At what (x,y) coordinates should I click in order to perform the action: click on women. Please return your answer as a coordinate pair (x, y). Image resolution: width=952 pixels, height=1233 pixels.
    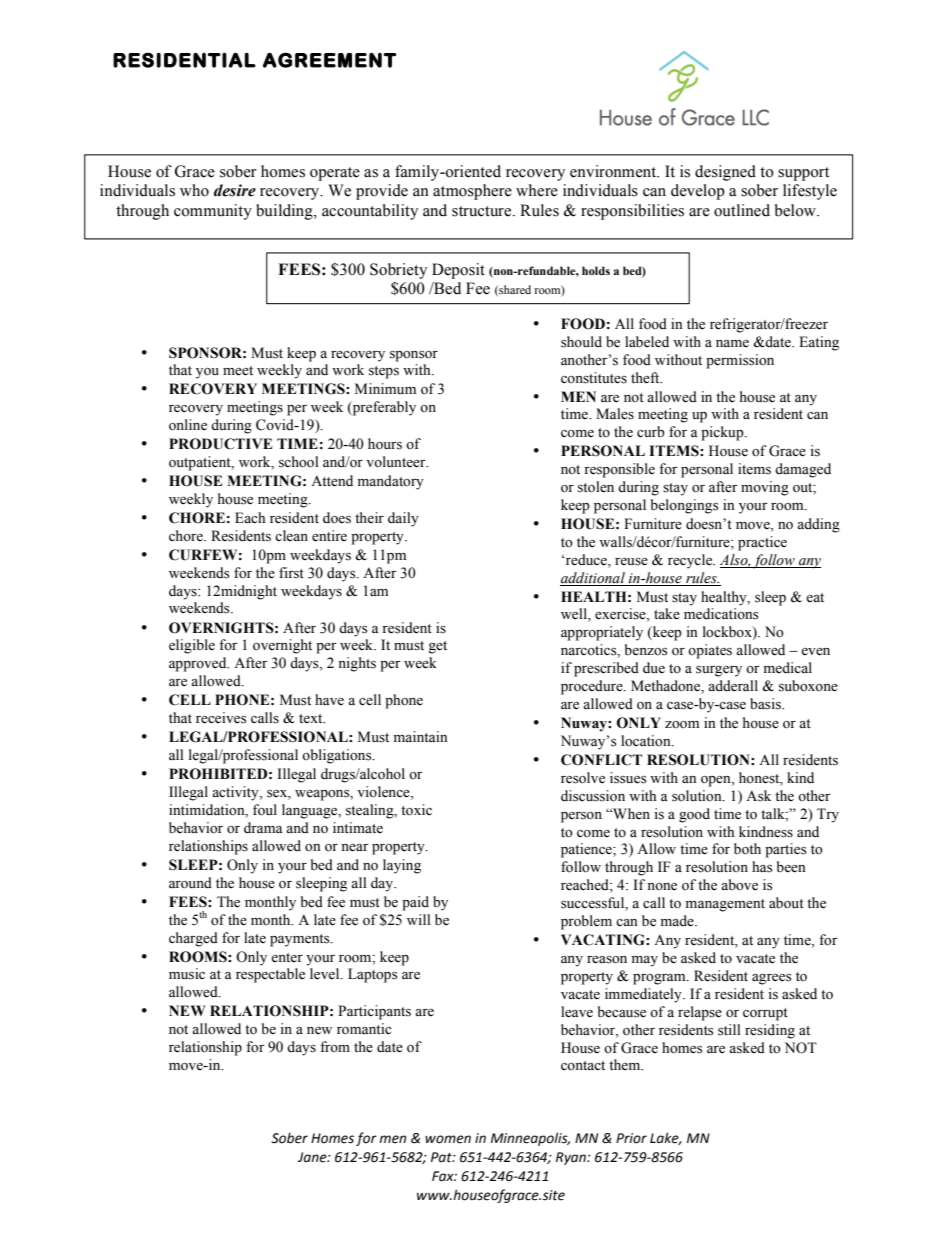
    Looking at the image, I should click on (448, 1139).
